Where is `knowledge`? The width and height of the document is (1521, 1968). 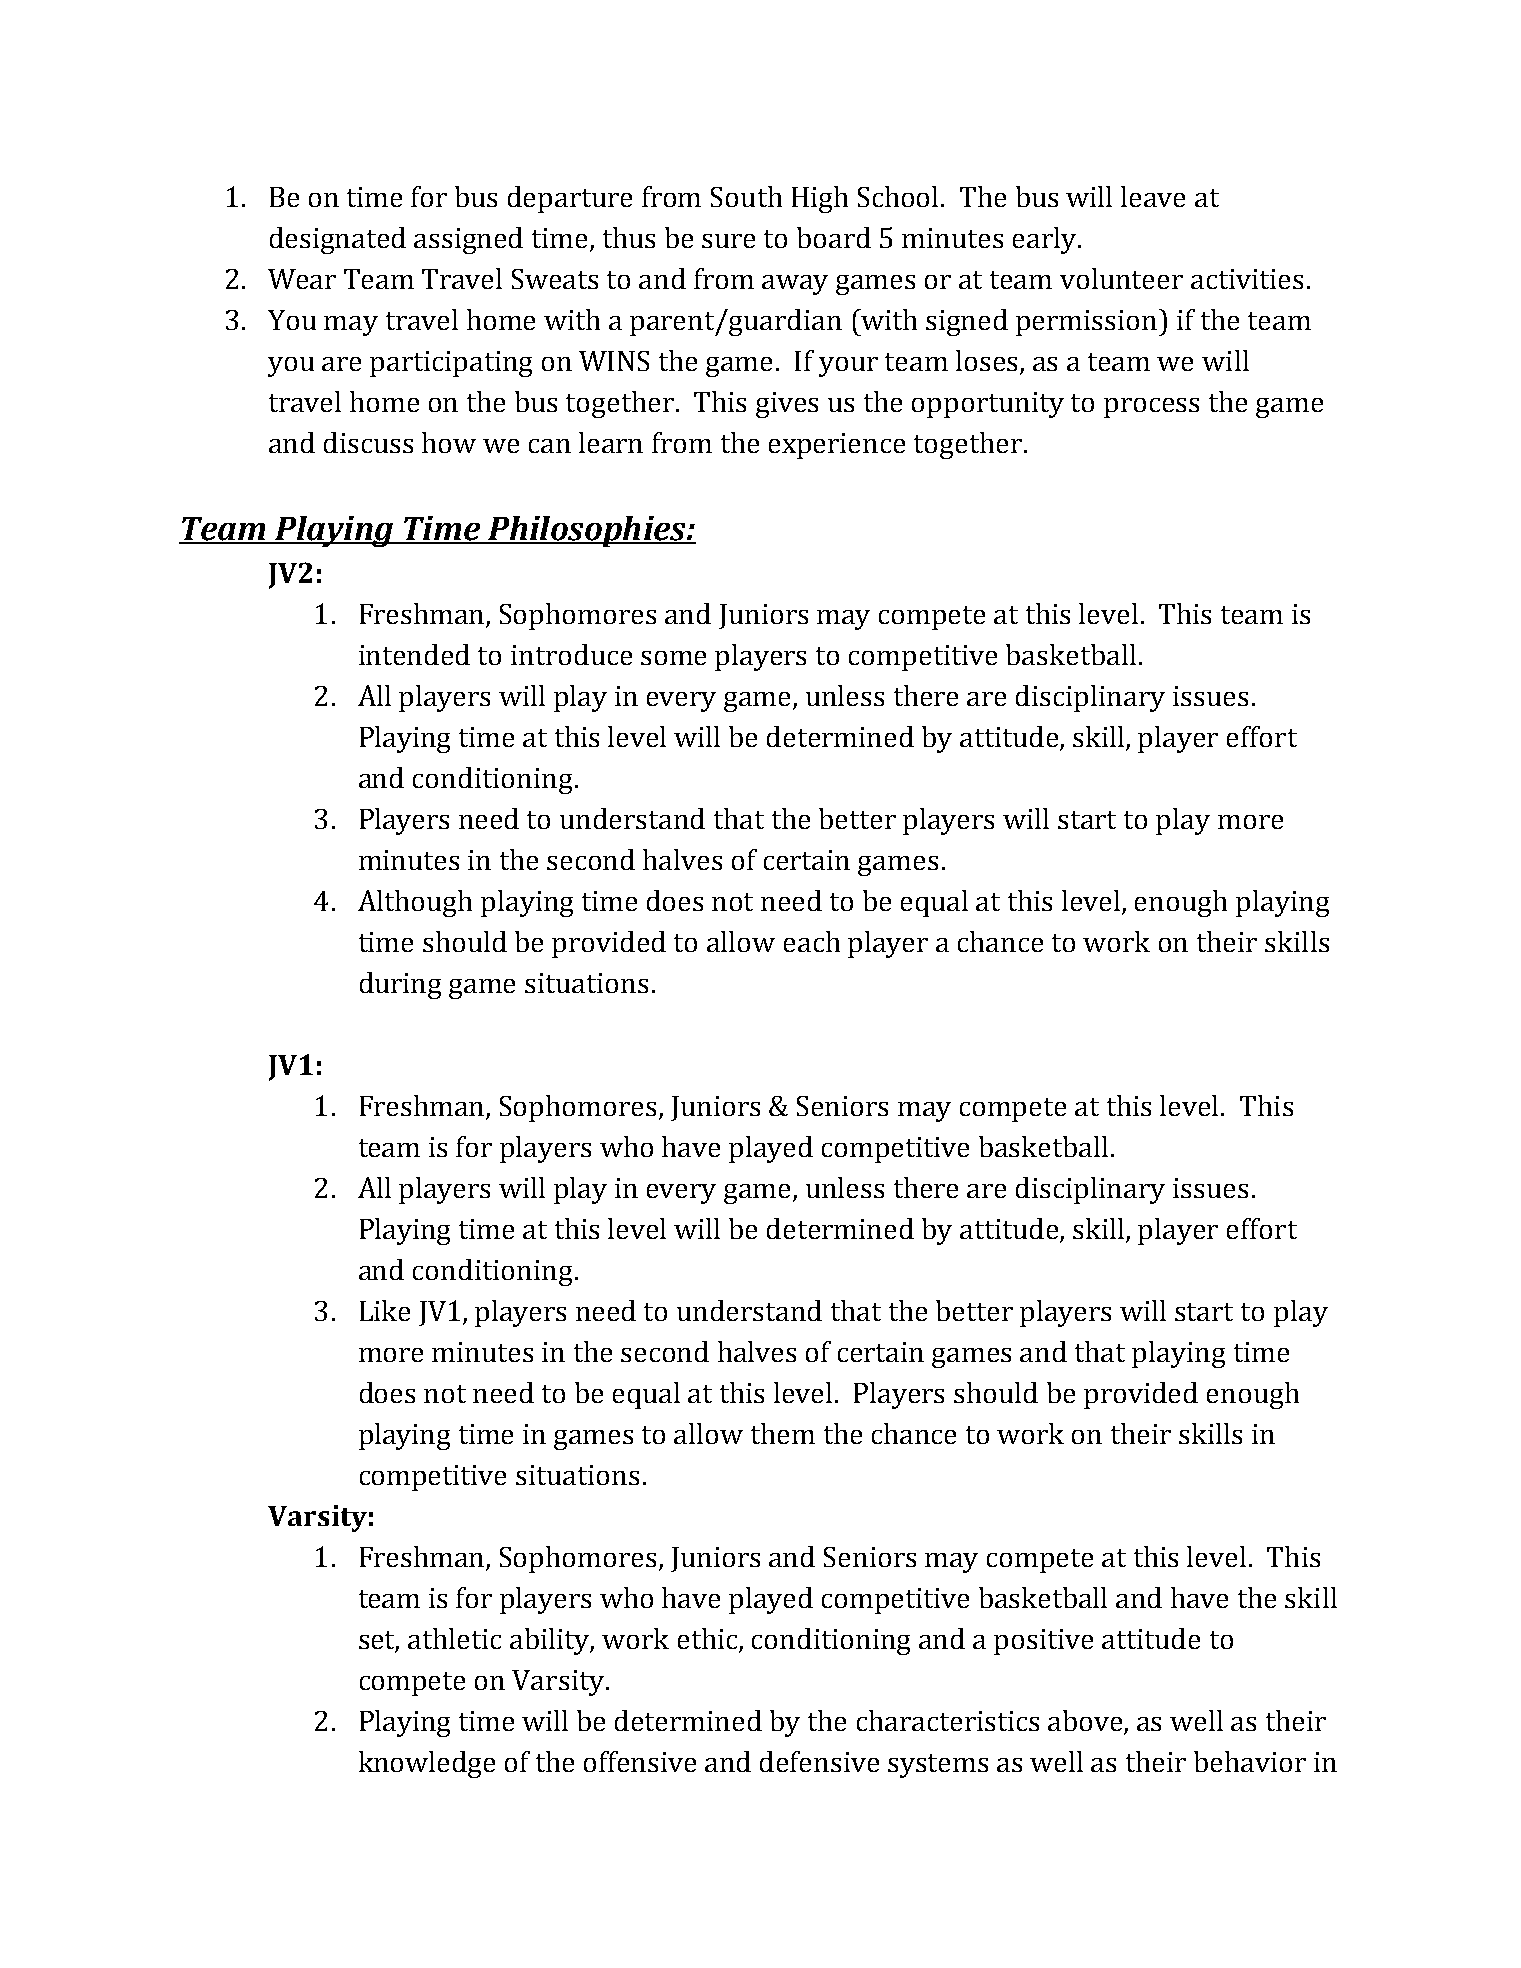
knowledge is located at coordinates (427, 1764).
